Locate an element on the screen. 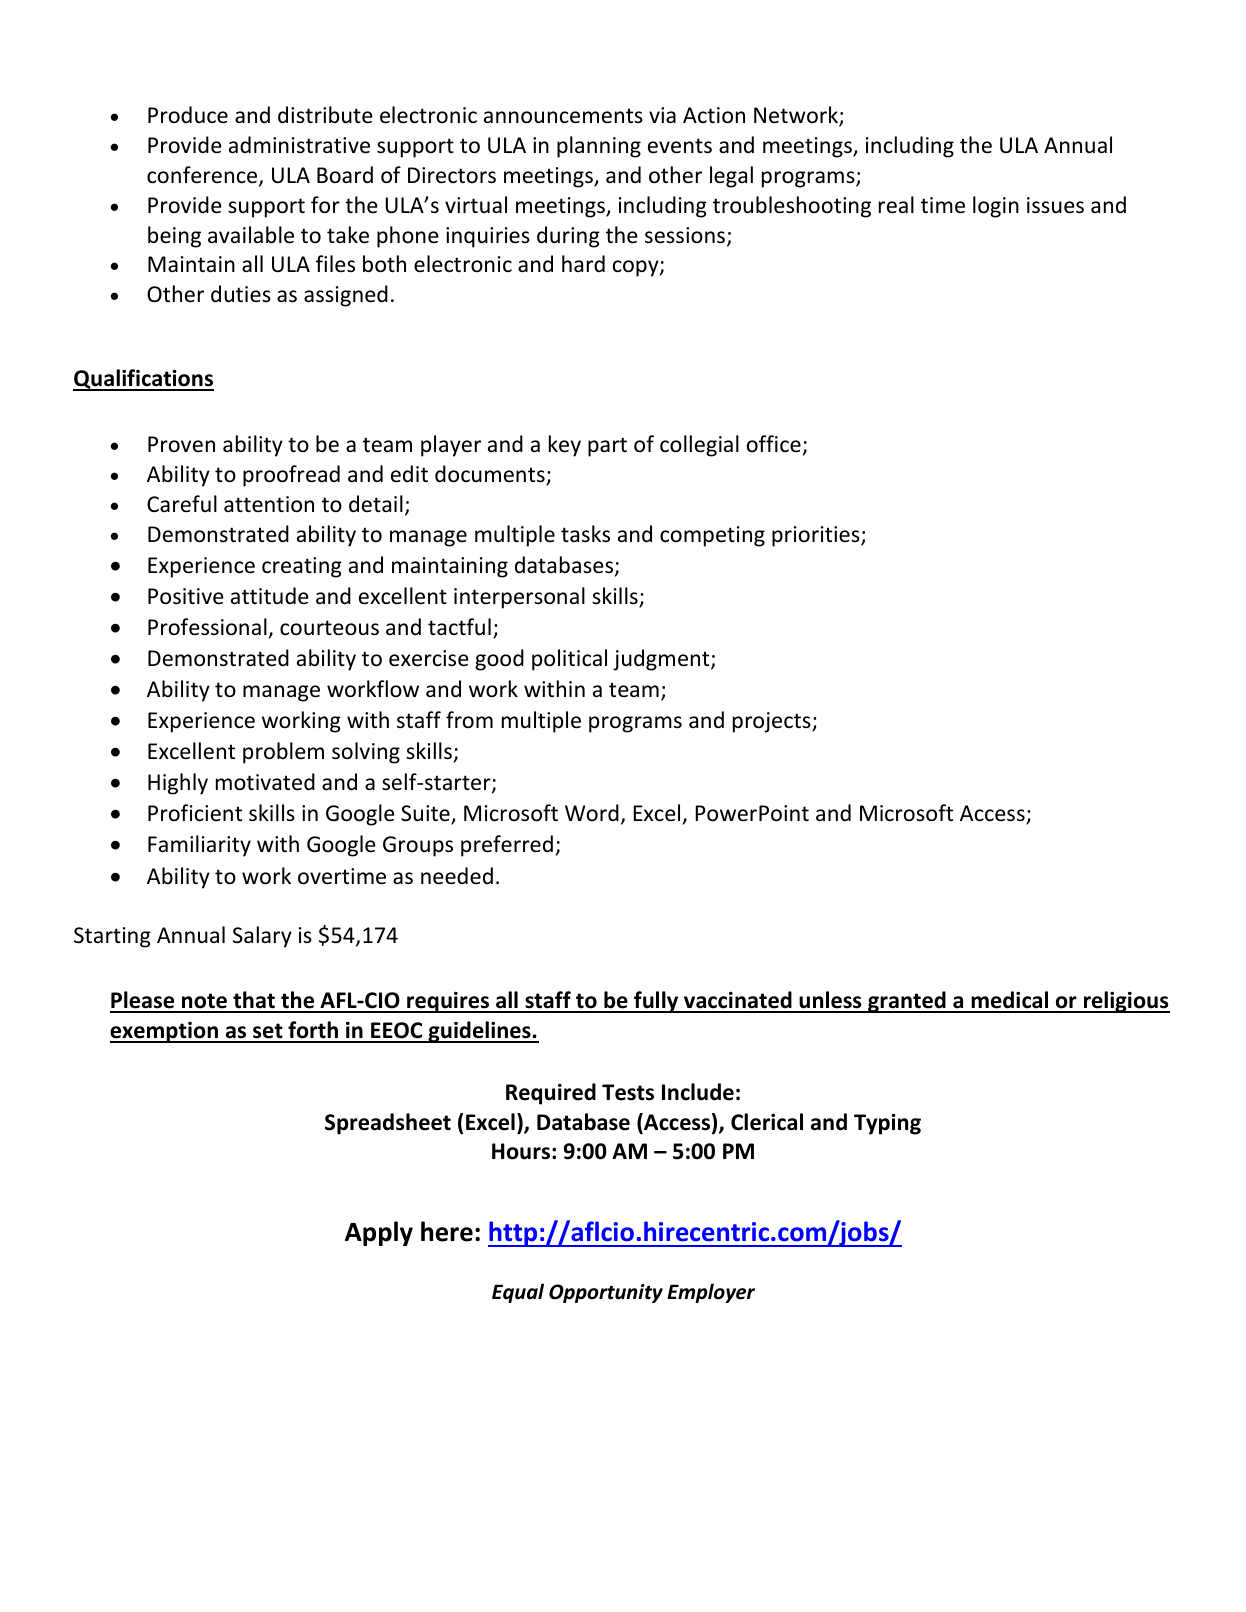 The image size is (1246, 1612). planning is located at coordinates (599, 147).
